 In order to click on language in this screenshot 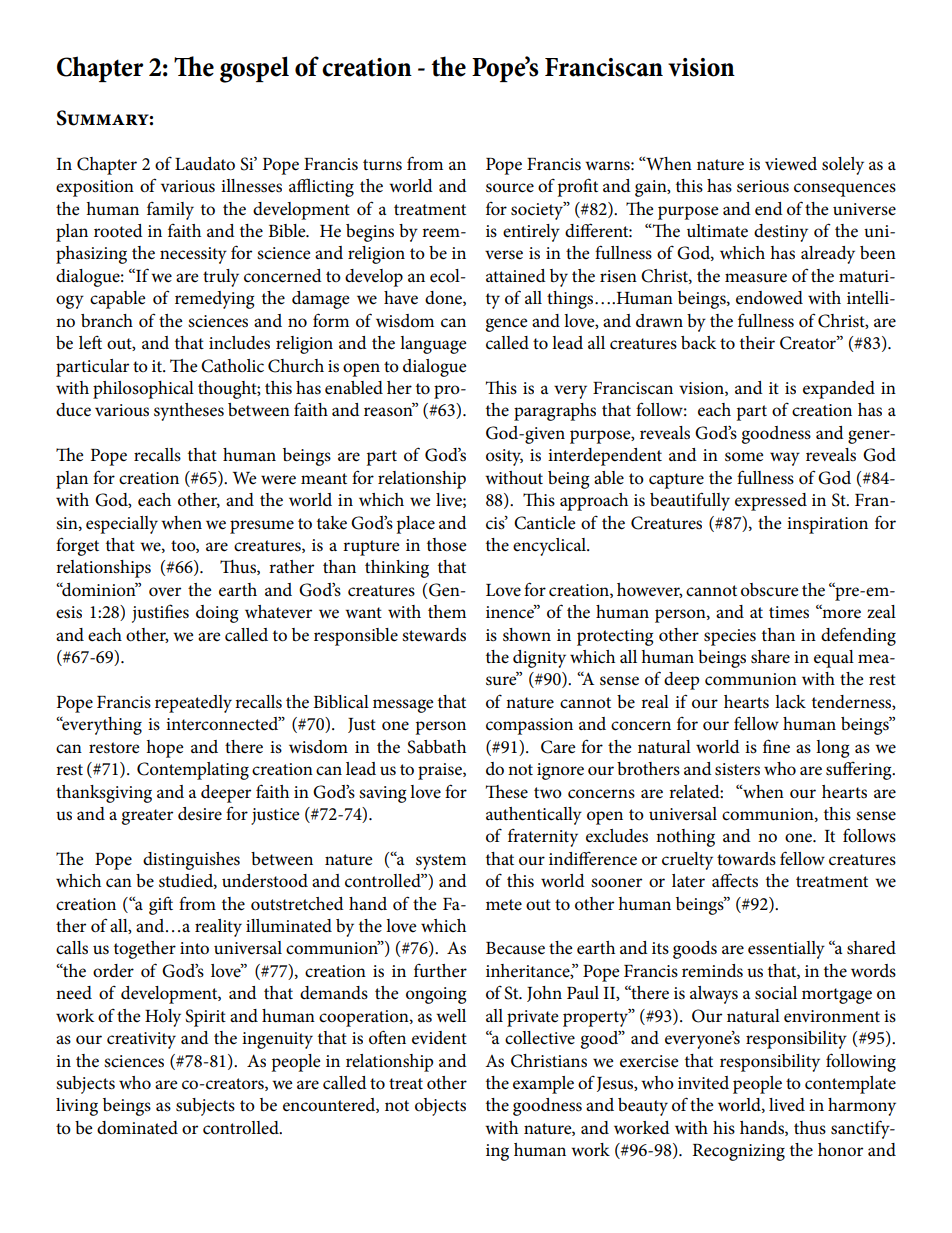, I will do `click(433, 345)`.
